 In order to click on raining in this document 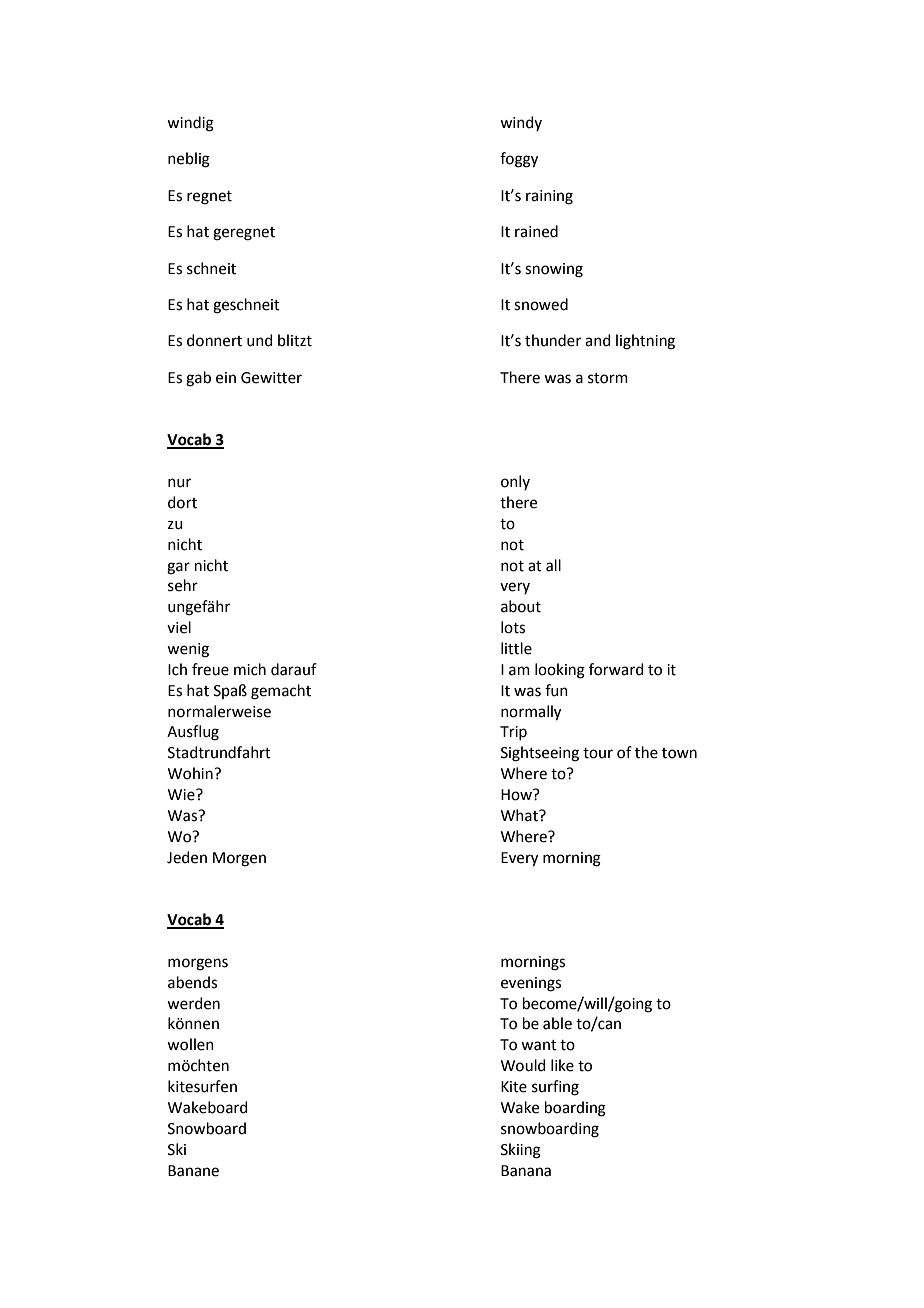, I will do `click(549, 197)`.
